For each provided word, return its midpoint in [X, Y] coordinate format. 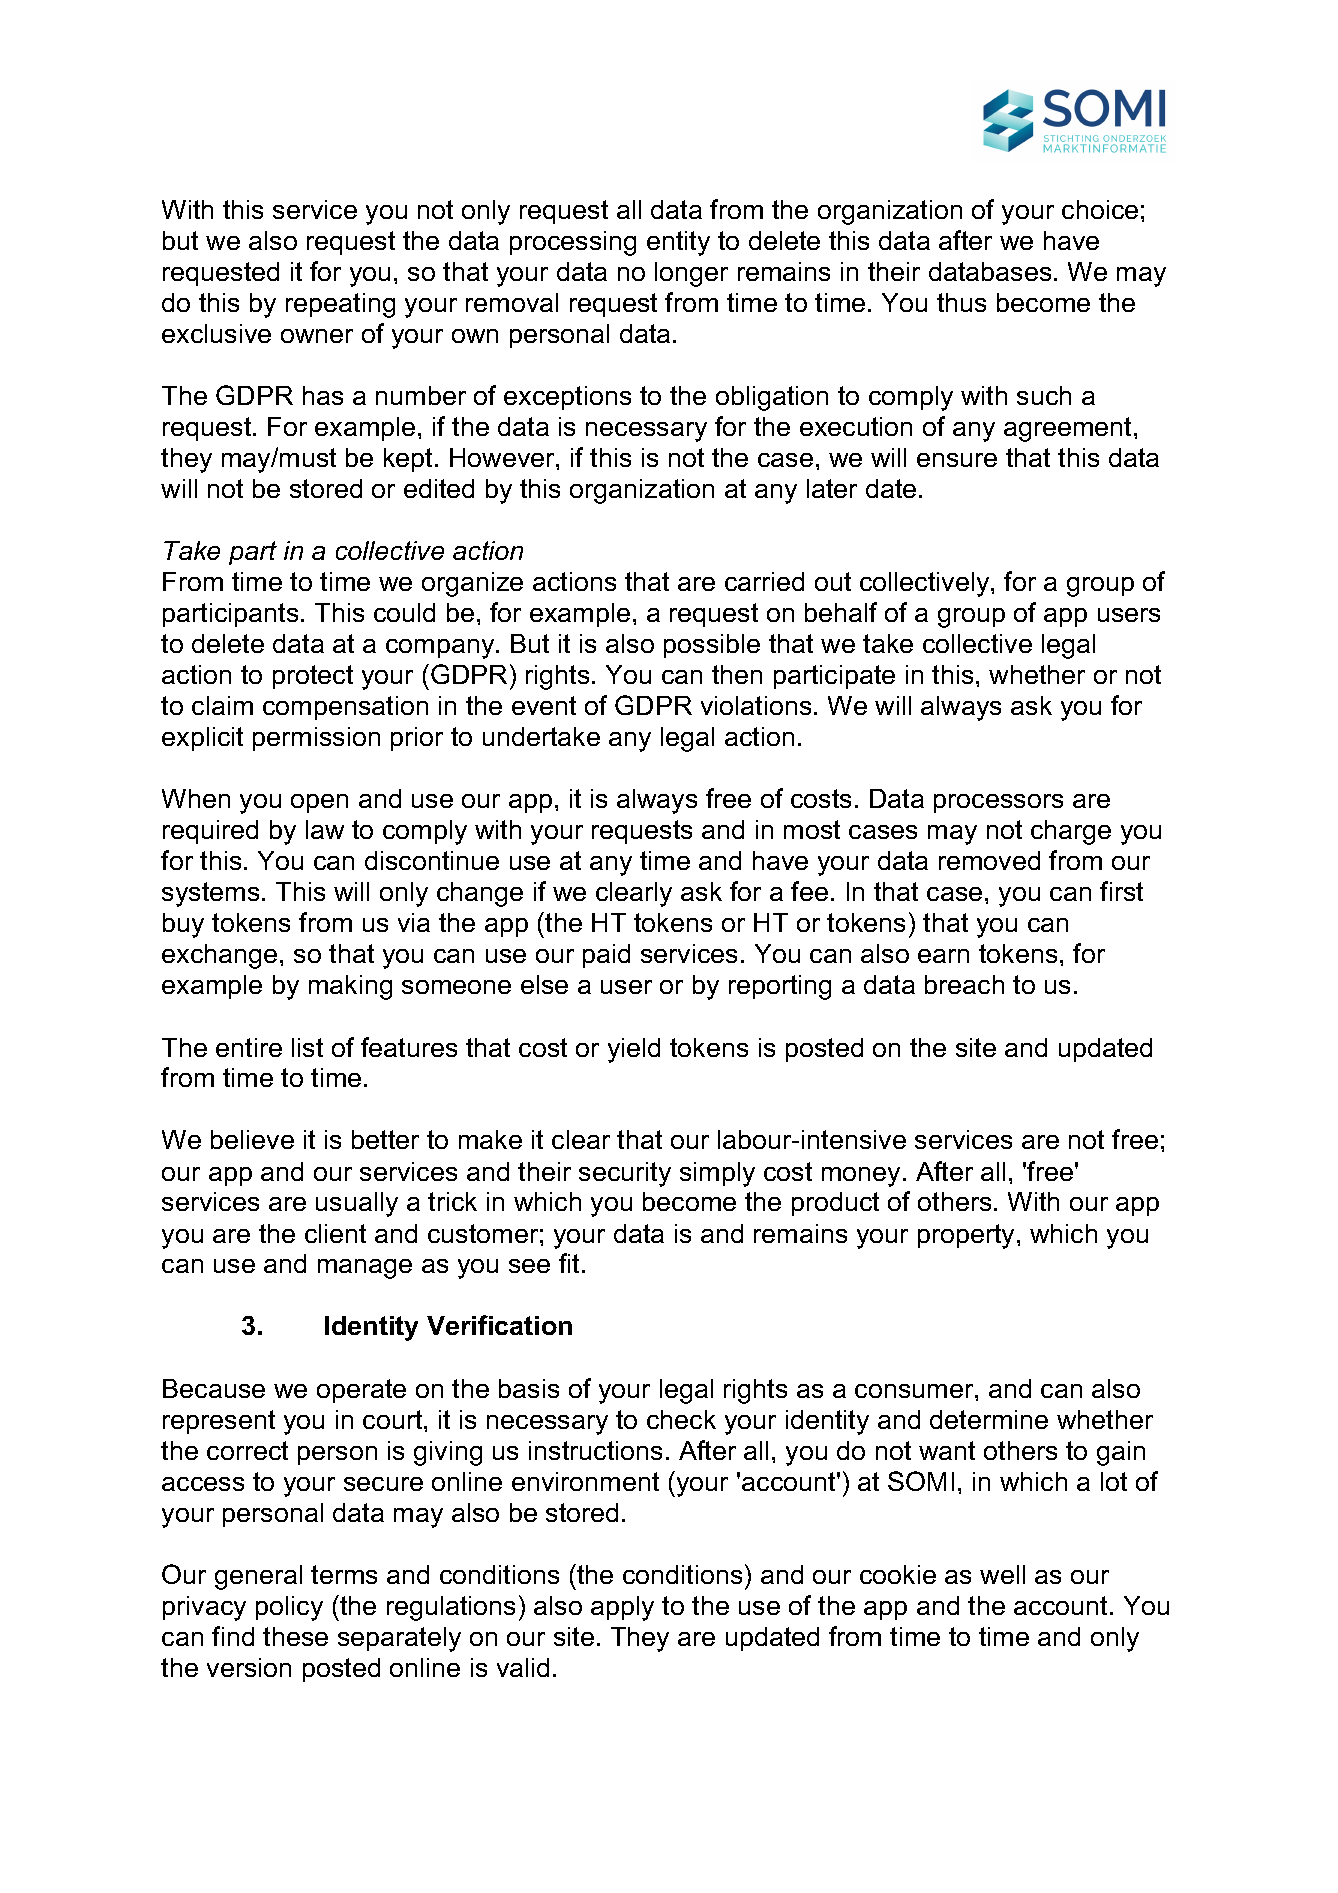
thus [961, 302]
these [295, 1636]
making [350, 987]
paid [606, 956]
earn [943, 956]
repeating [340, 305]
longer [691, 274]
